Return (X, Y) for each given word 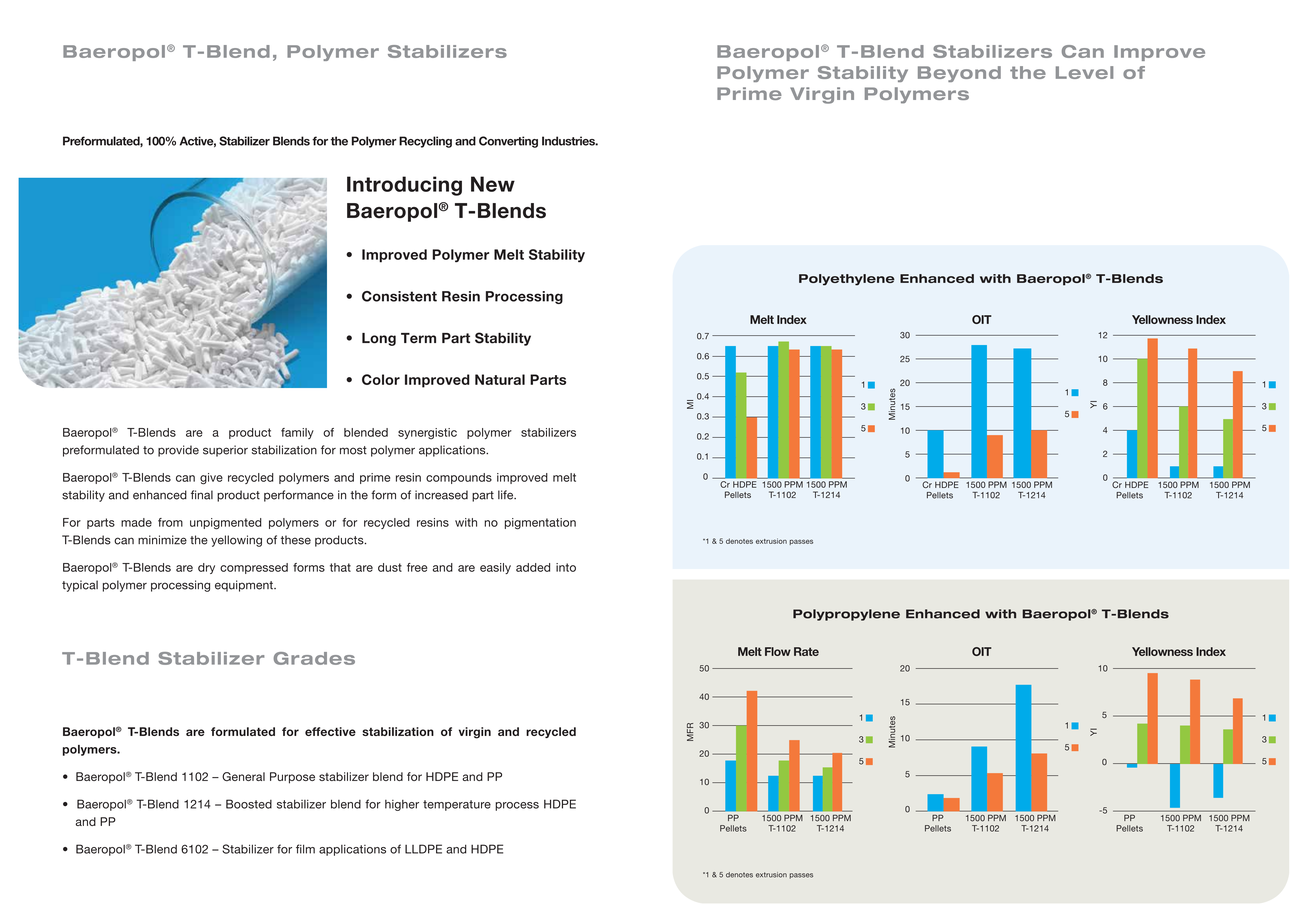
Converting (508, 142)
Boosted (249, 804)
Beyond (959, 74)
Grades (314, 658)
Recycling (425, 142)
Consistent (399, 296)
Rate (806, 651)
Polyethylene (847, 280)
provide (178, 451)
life (507, 495)
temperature (457, 805)
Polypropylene (846, 615)
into (566, 567)
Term (418, 338)
